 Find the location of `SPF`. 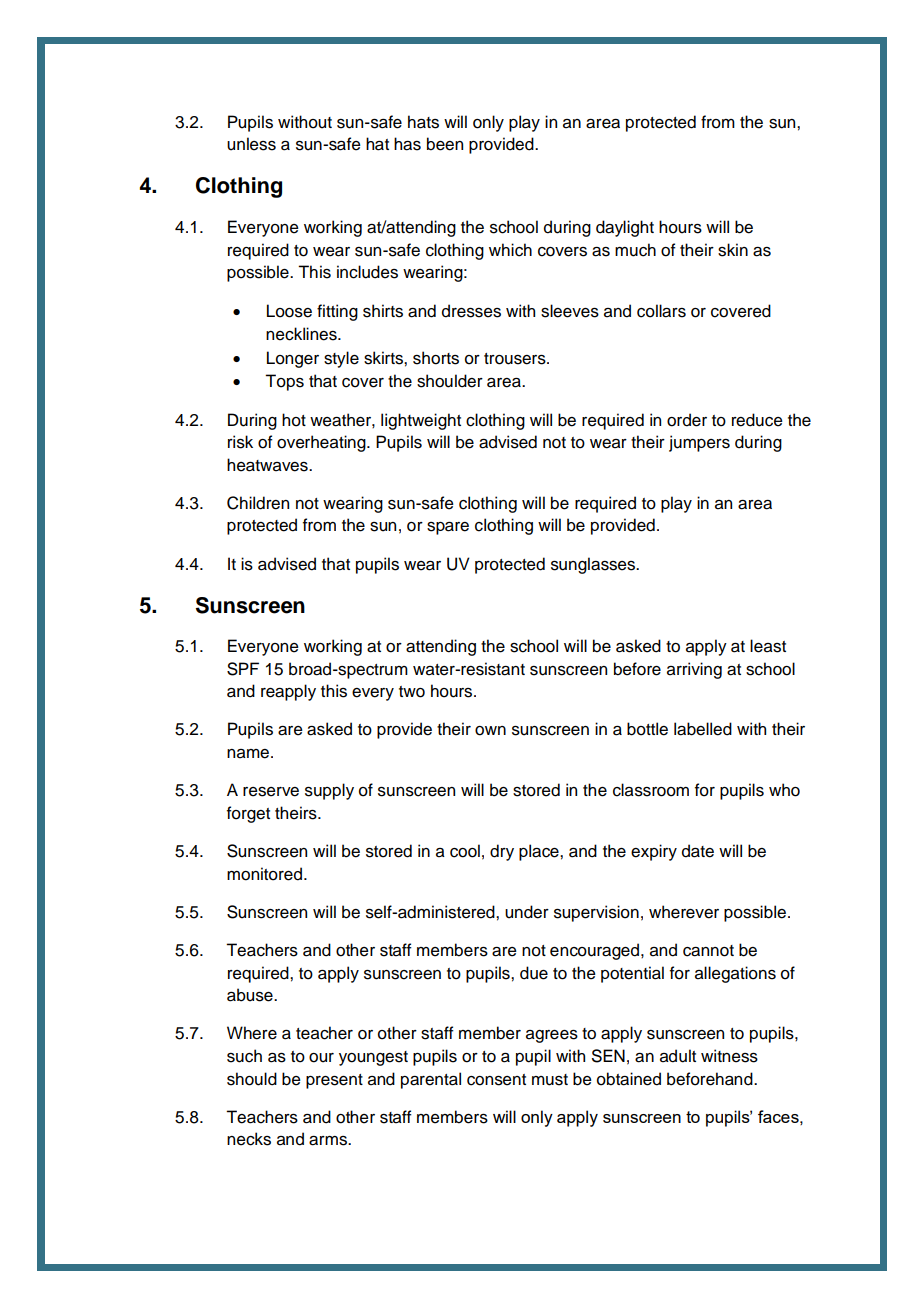

SPF is located at coordinates (243, 669).
